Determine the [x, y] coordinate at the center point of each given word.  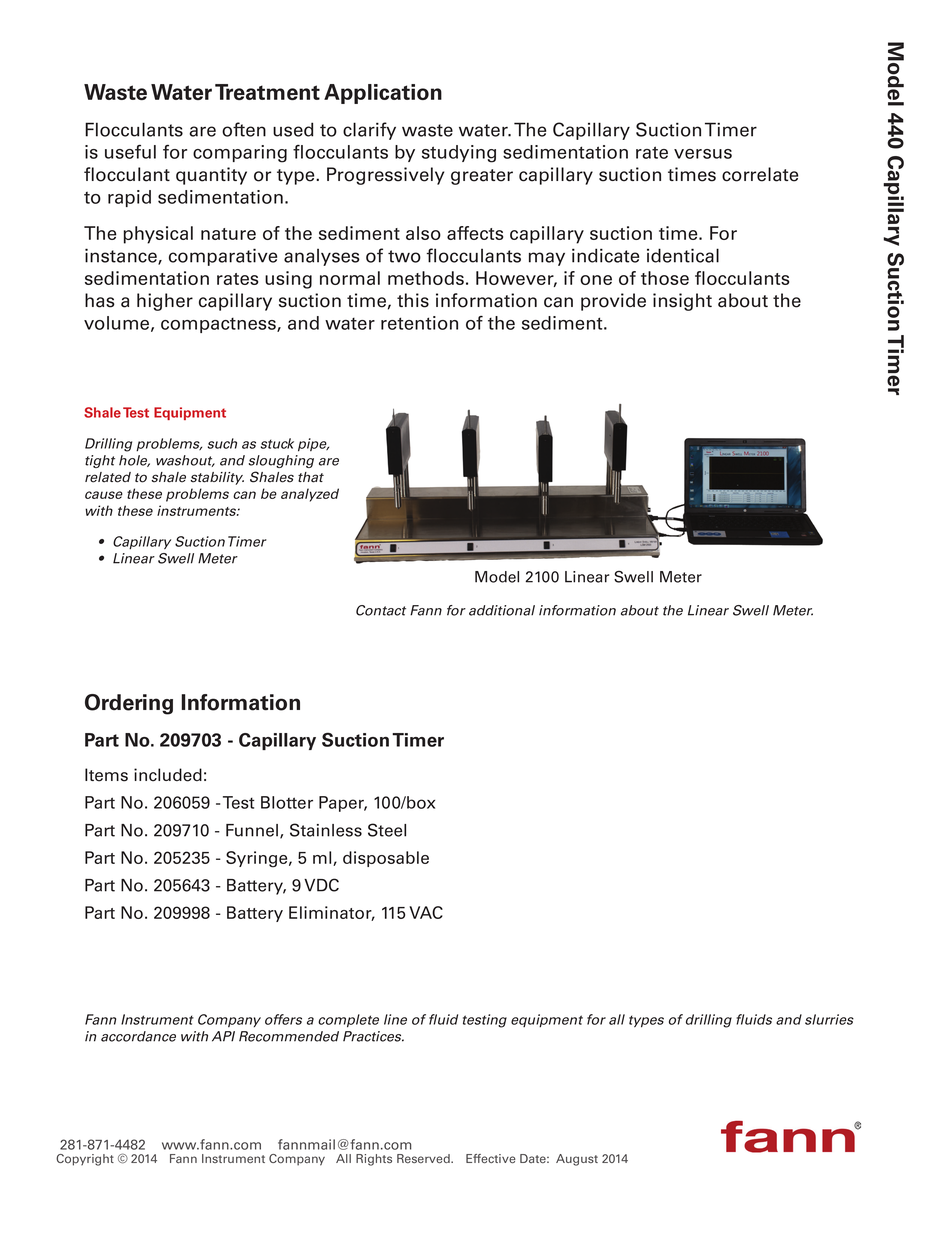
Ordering [129, 704]
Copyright [85, 1160]
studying [459, 154]
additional [502, 610]
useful [130, 152]
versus [703, 154]
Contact [381, 610]
